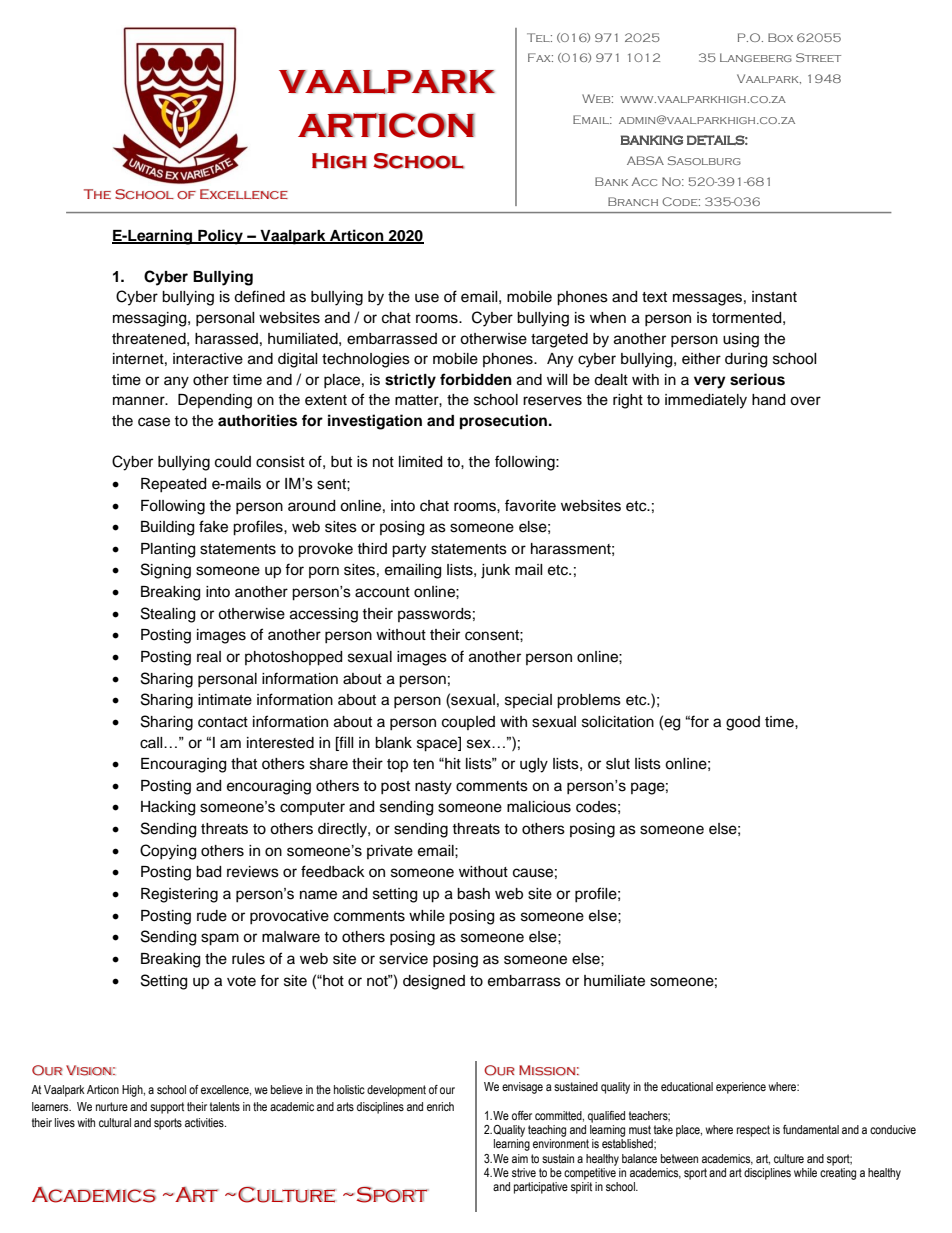 Image resolution: width=952 pixels, height=1233 pixels. I want to click on cultural, so click(115, 1122).
